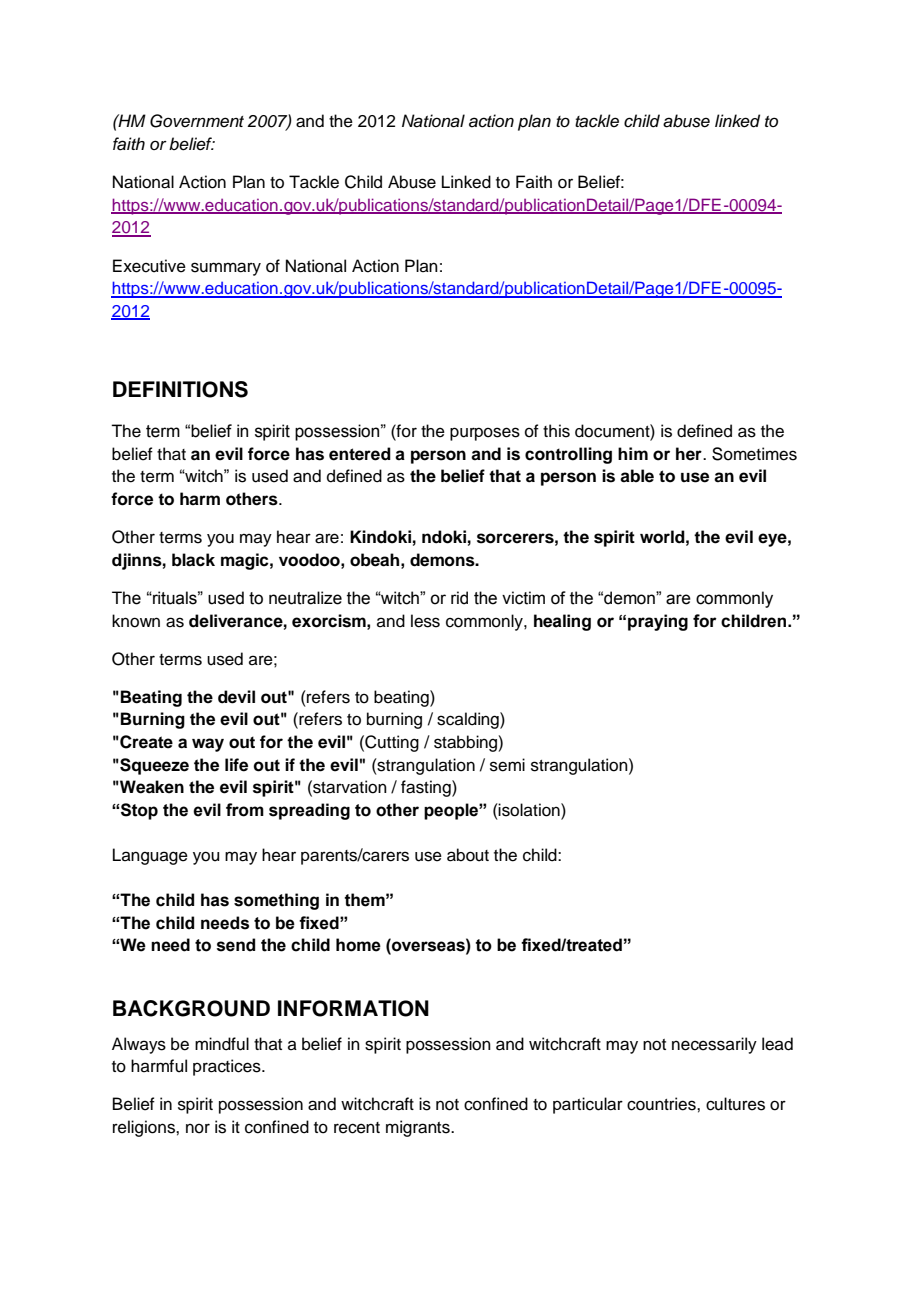  Describe the element at coordinates (754, 454) in the document. I see `Sometimes` at that location.
